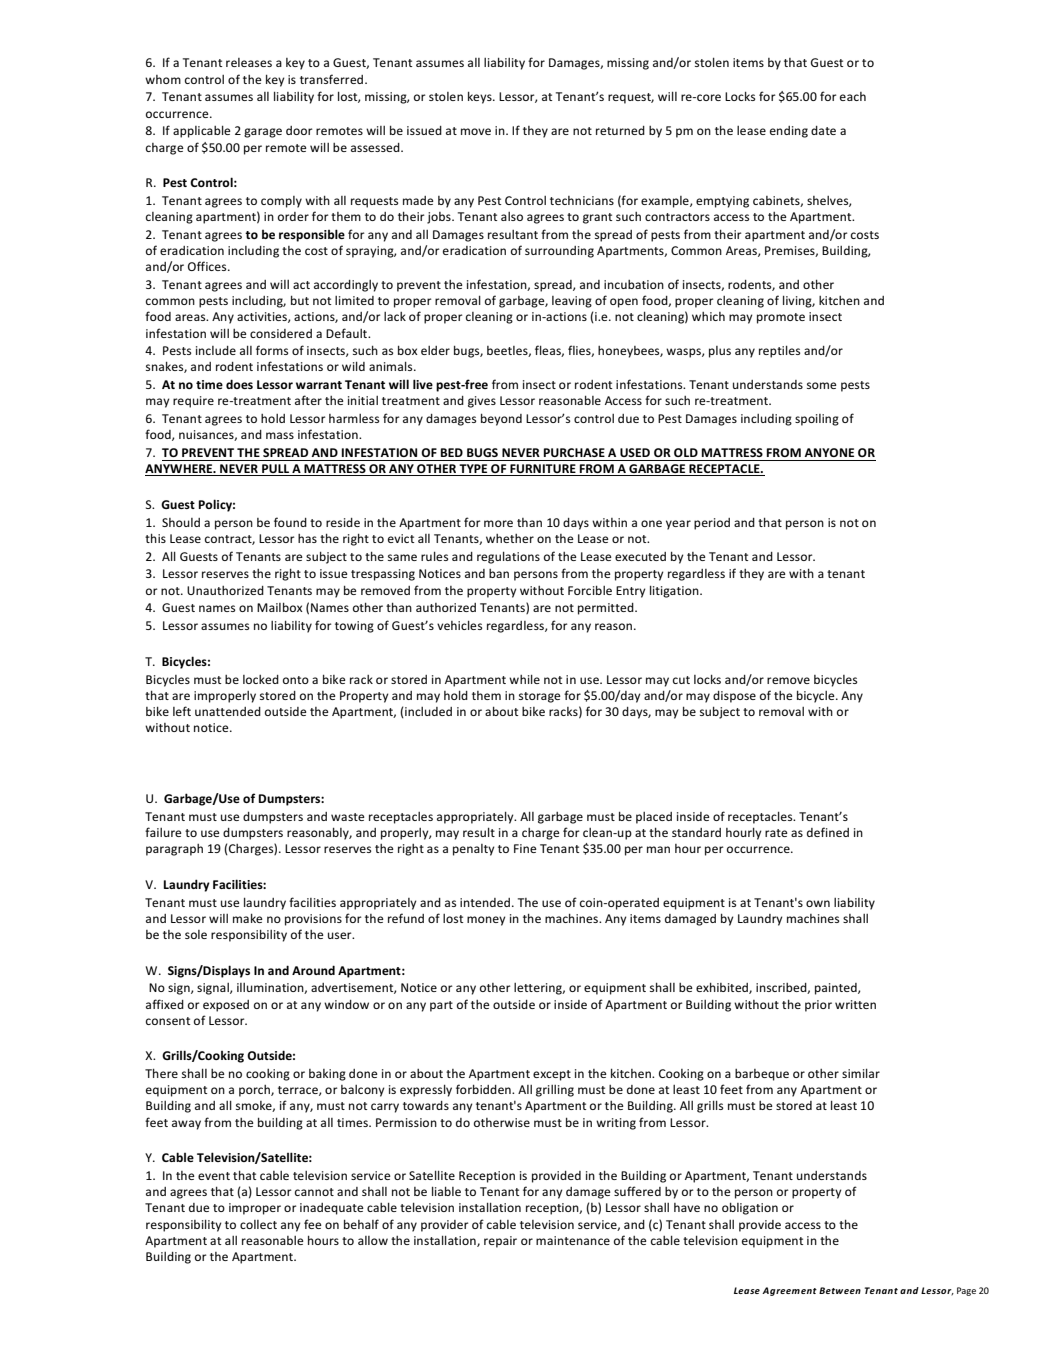 The image size is (1043, 1350). I want to click on garage, so click(263, 133).
